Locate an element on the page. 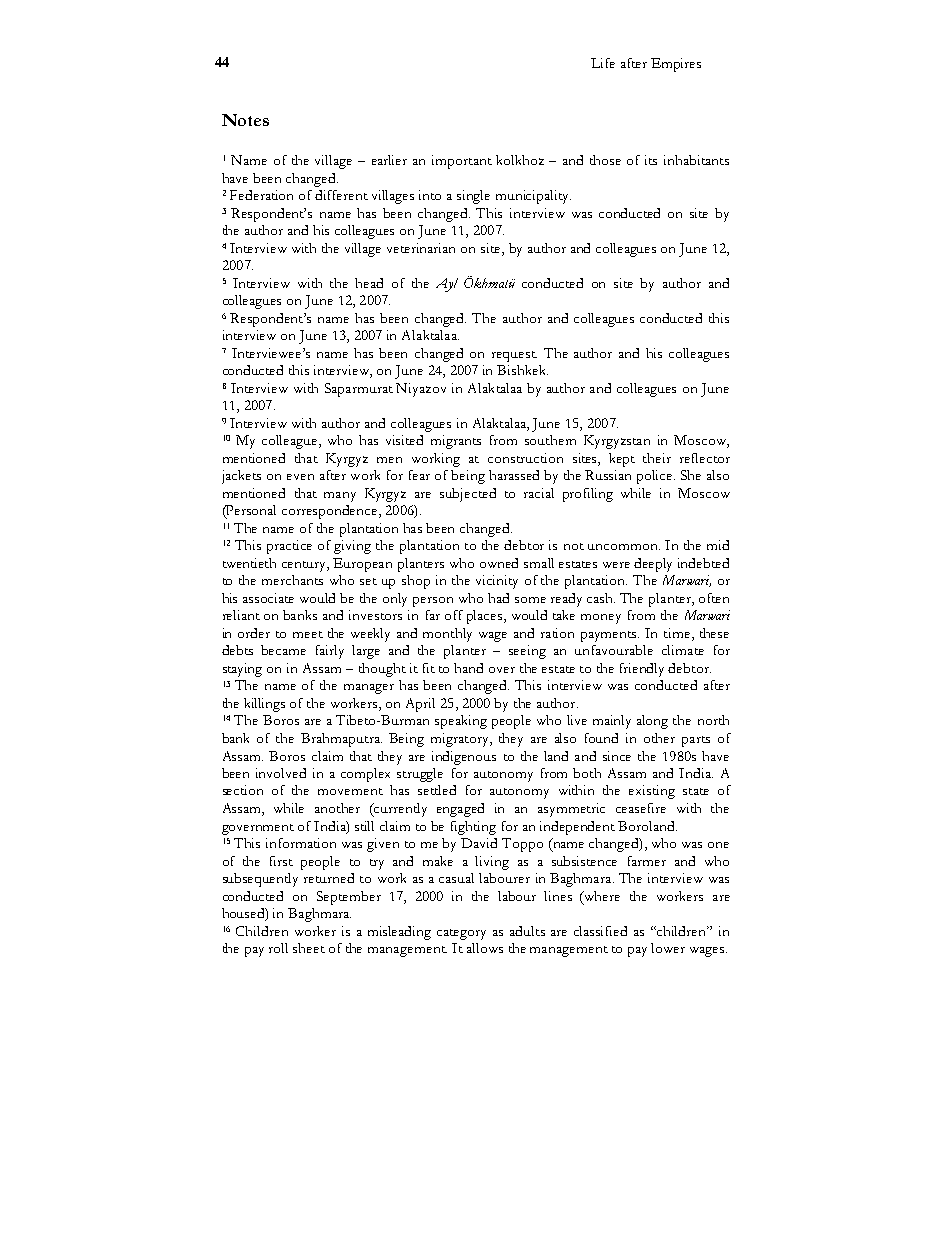 The width and height of the page is (952, 1233). Empires is located at coordinates (676, 65).
